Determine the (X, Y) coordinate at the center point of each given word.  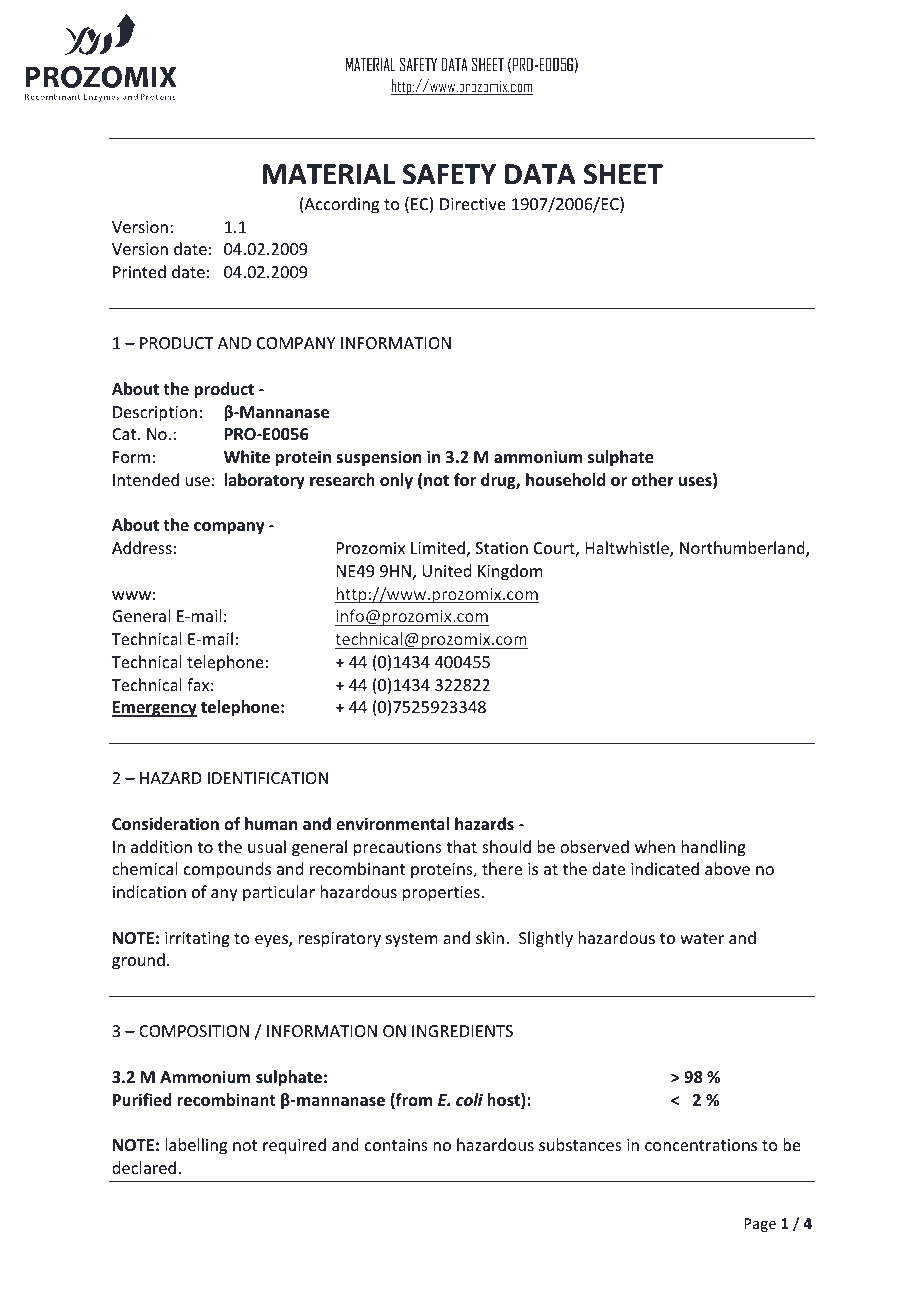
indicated (665, 868)
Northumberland (743, 549)
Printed (139, 271)
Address (142, 547)
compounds (227, 870)
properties (442, 894)
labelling (196, 1146)
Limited (438, 547)
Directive (473, 204)
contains (396, 1145)
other (653, 480)
